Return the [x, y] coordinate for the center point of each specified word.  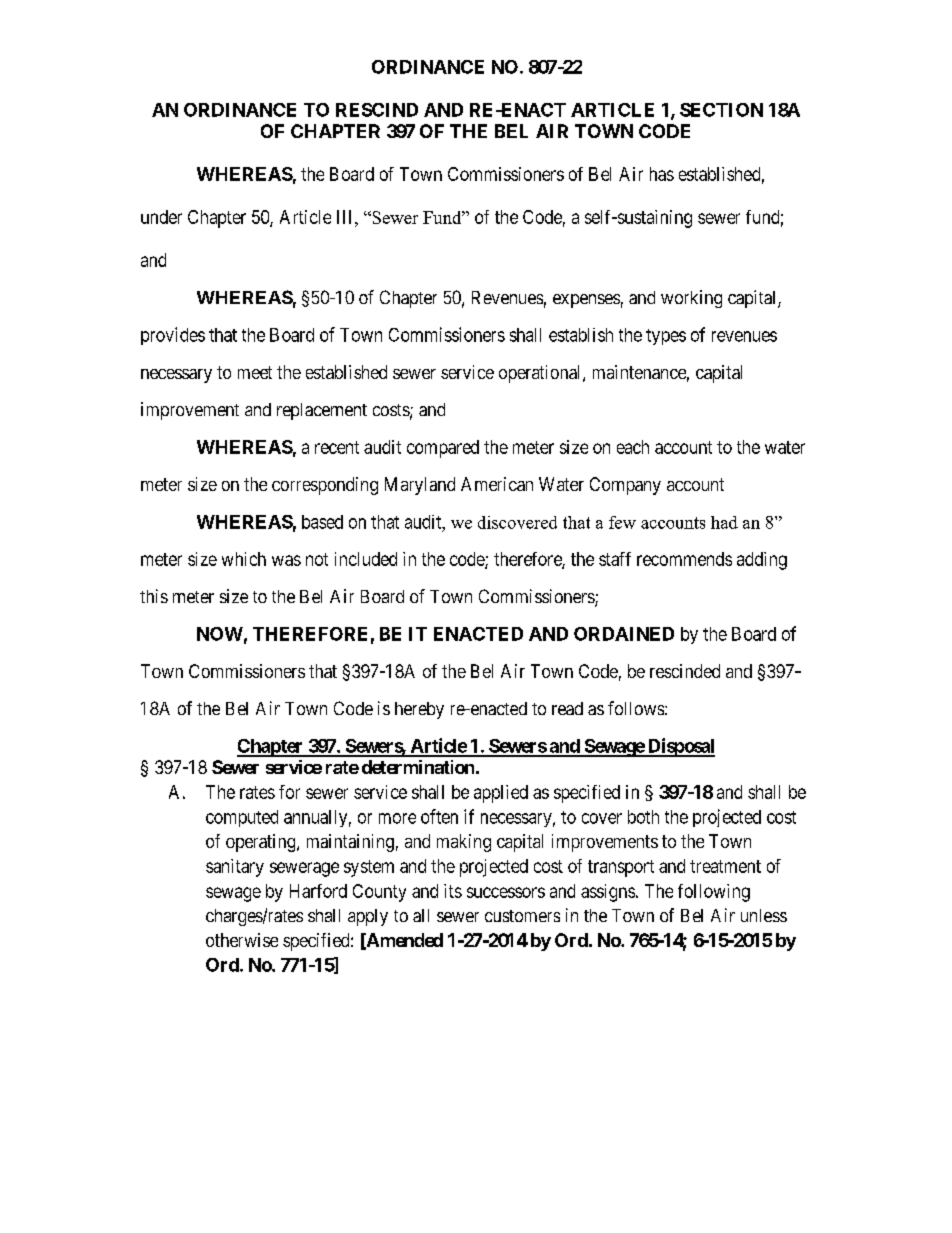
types [666, 337]
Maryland [420, 486]
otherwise [242, 940]
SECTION [721, 110]
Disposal [680, 747]
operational [541, 374]
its [453, 891]
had [724, 522]
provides [173, 336]
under [161, 217]
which [244, 559]
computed [242, 818]
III [346, 217]
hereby [419, 710]
